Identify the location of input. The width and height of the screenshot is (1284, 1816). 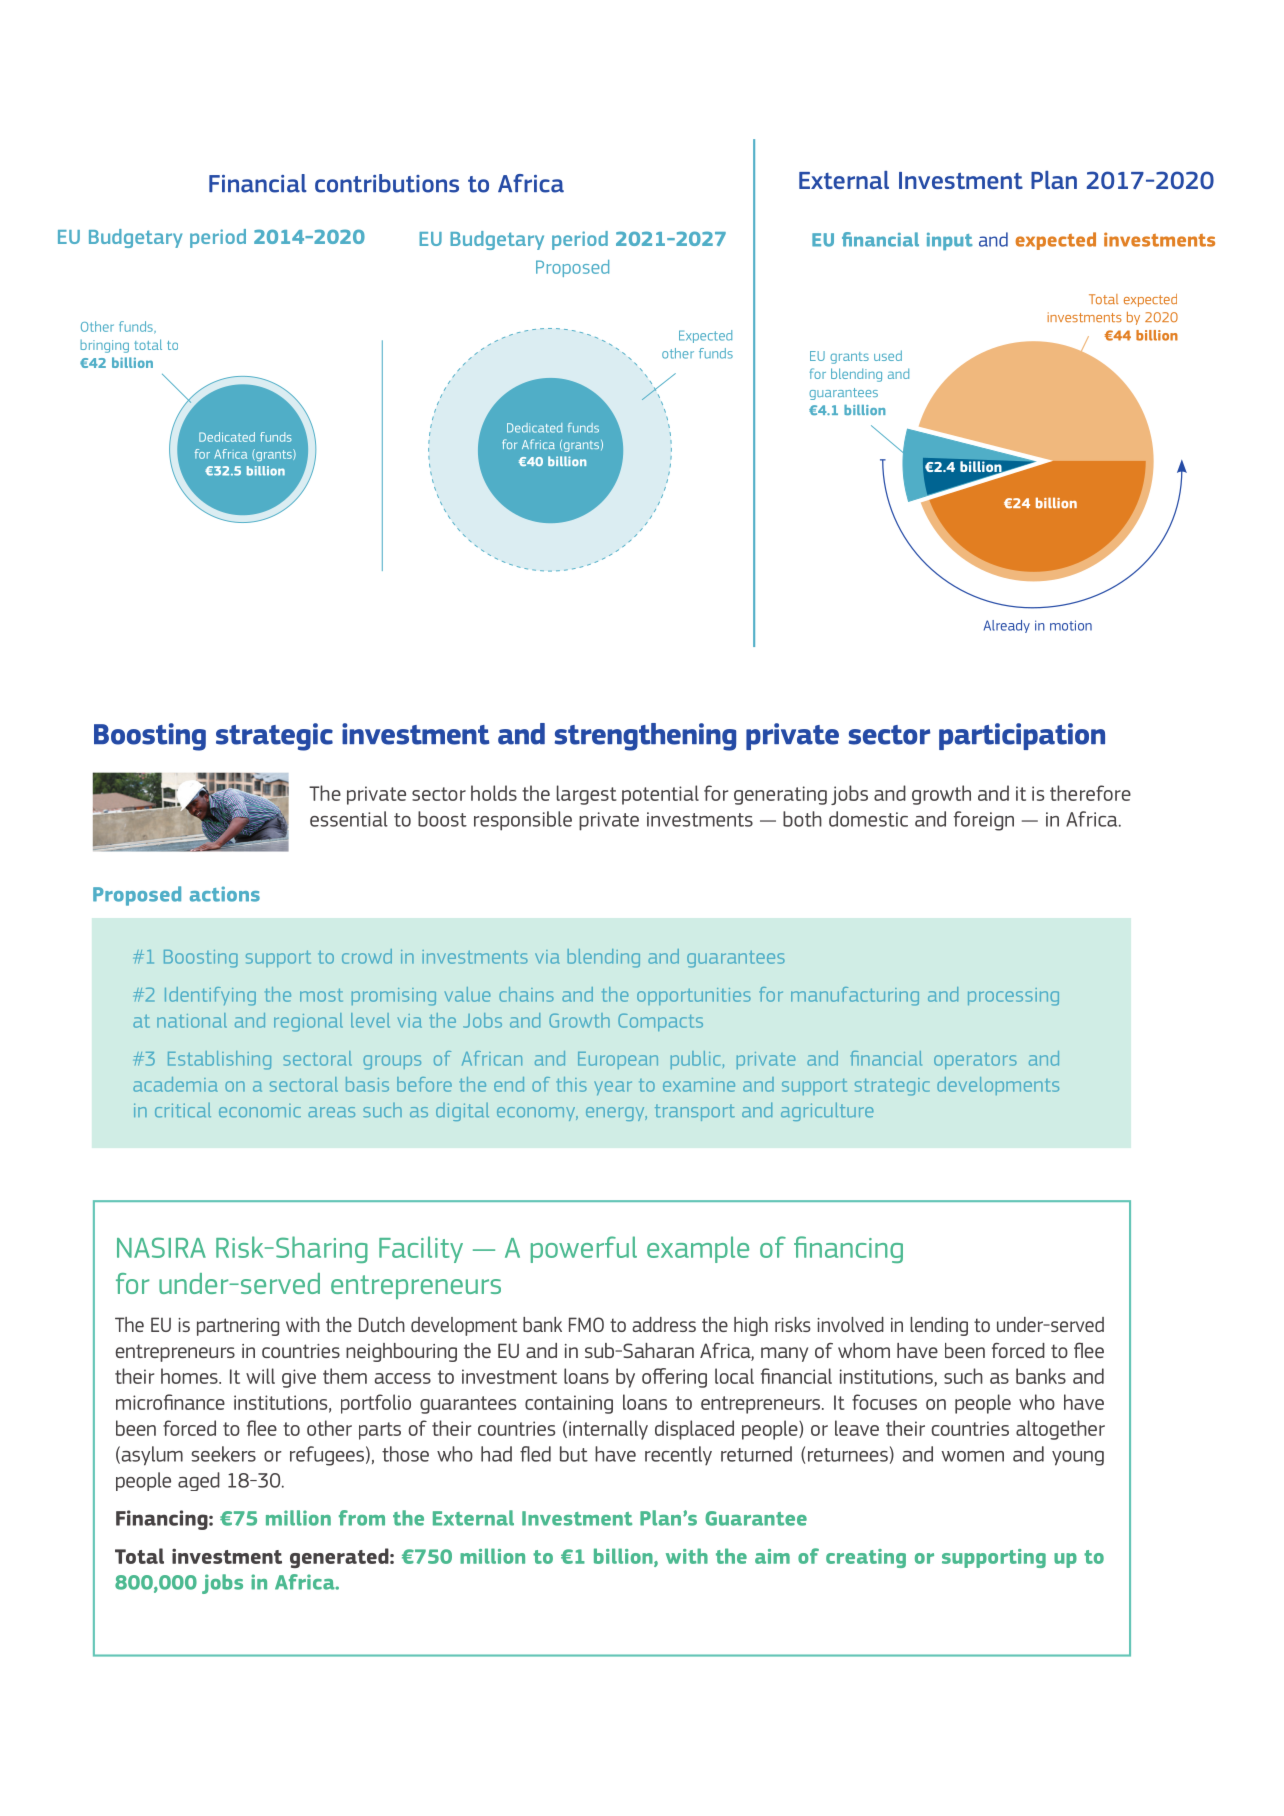
(950, 241).
